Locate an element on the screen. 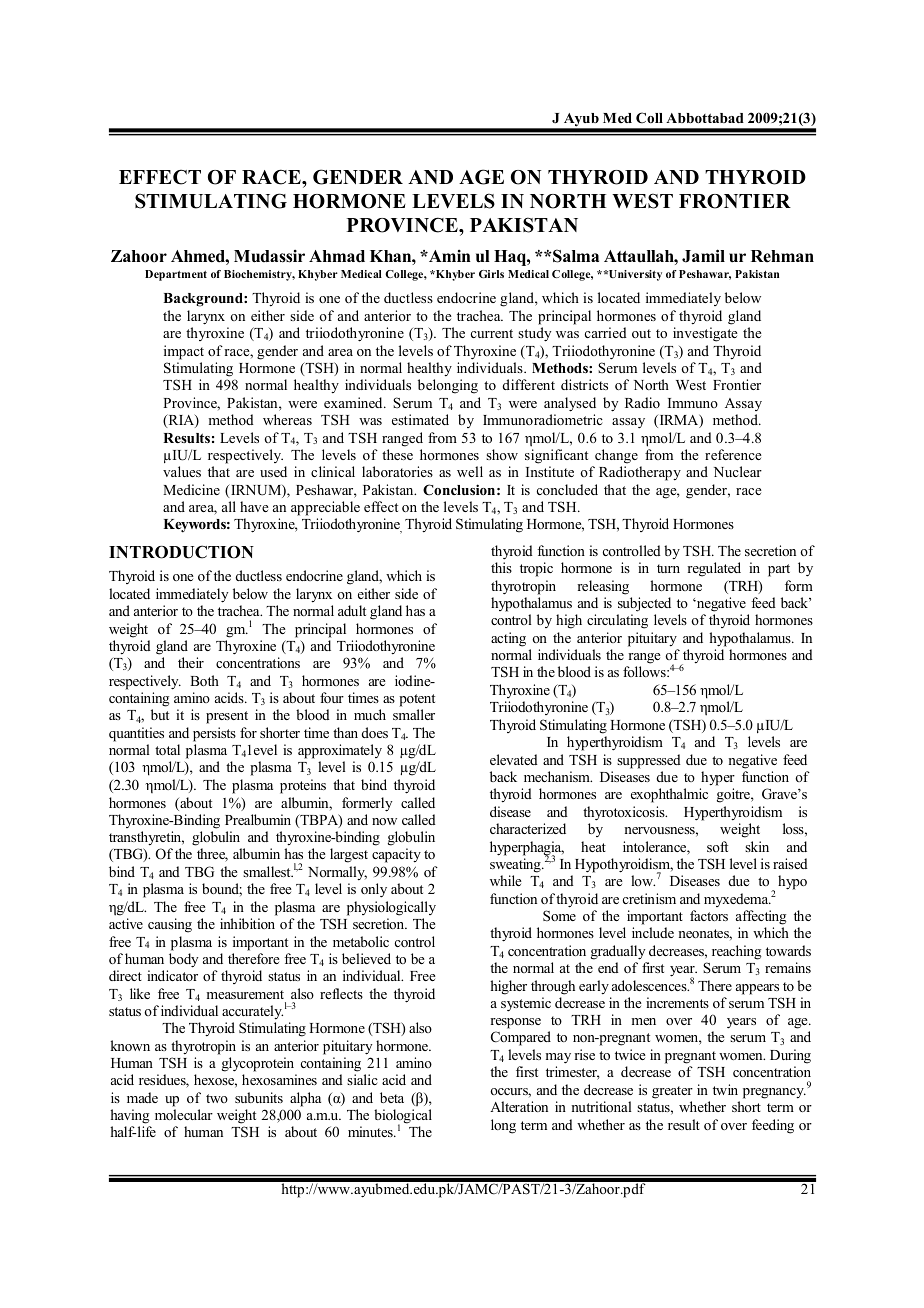 This screenshot has height=1308, width=924. Both is located at coordinates (204, 680).
